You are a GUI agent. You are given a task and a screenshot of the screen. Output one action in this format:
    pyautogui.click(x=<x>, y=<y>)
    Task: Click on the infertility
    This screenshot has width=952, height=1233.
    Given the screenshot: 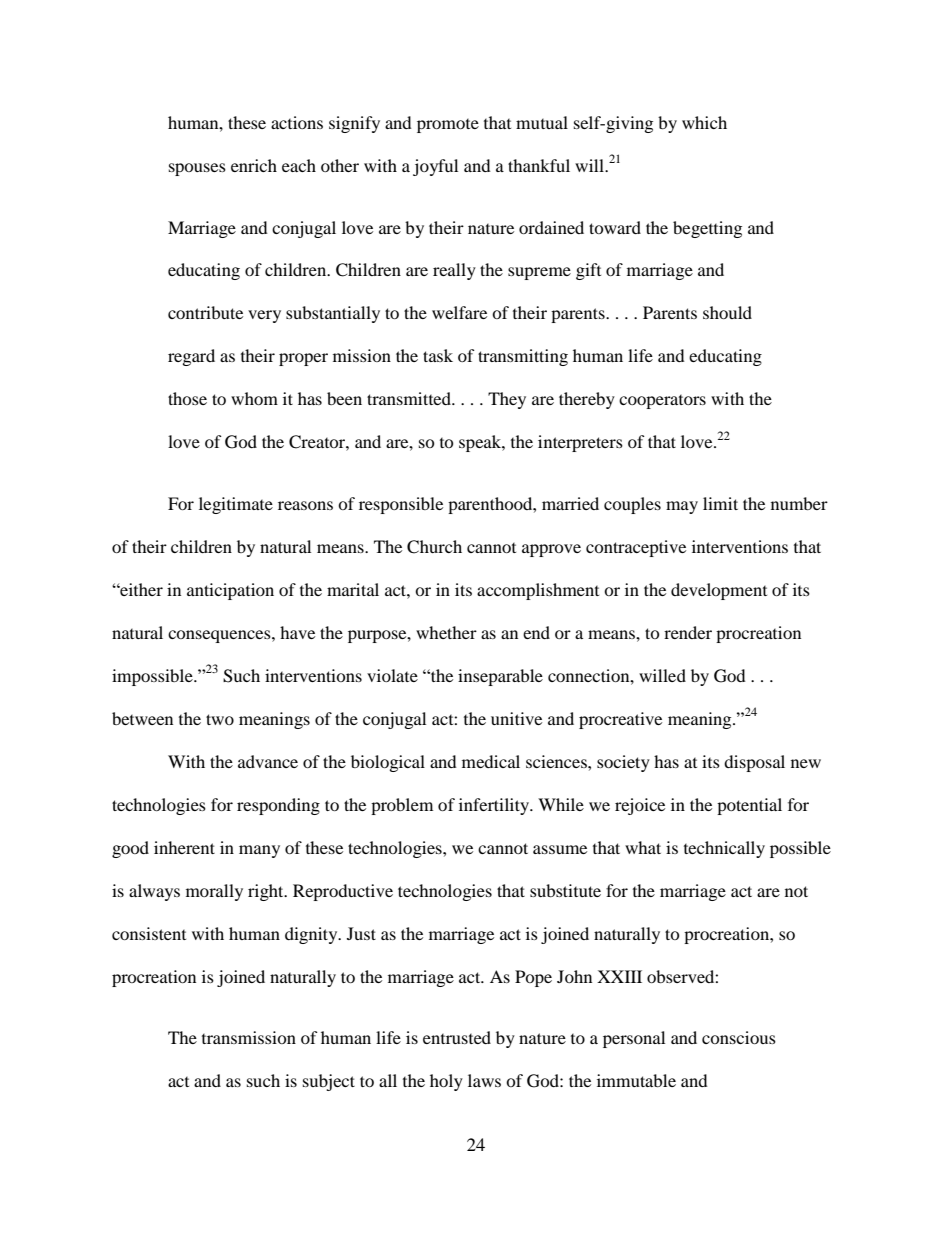 What is the action you would take?
    pyautogui.click(x=495, y=806)
